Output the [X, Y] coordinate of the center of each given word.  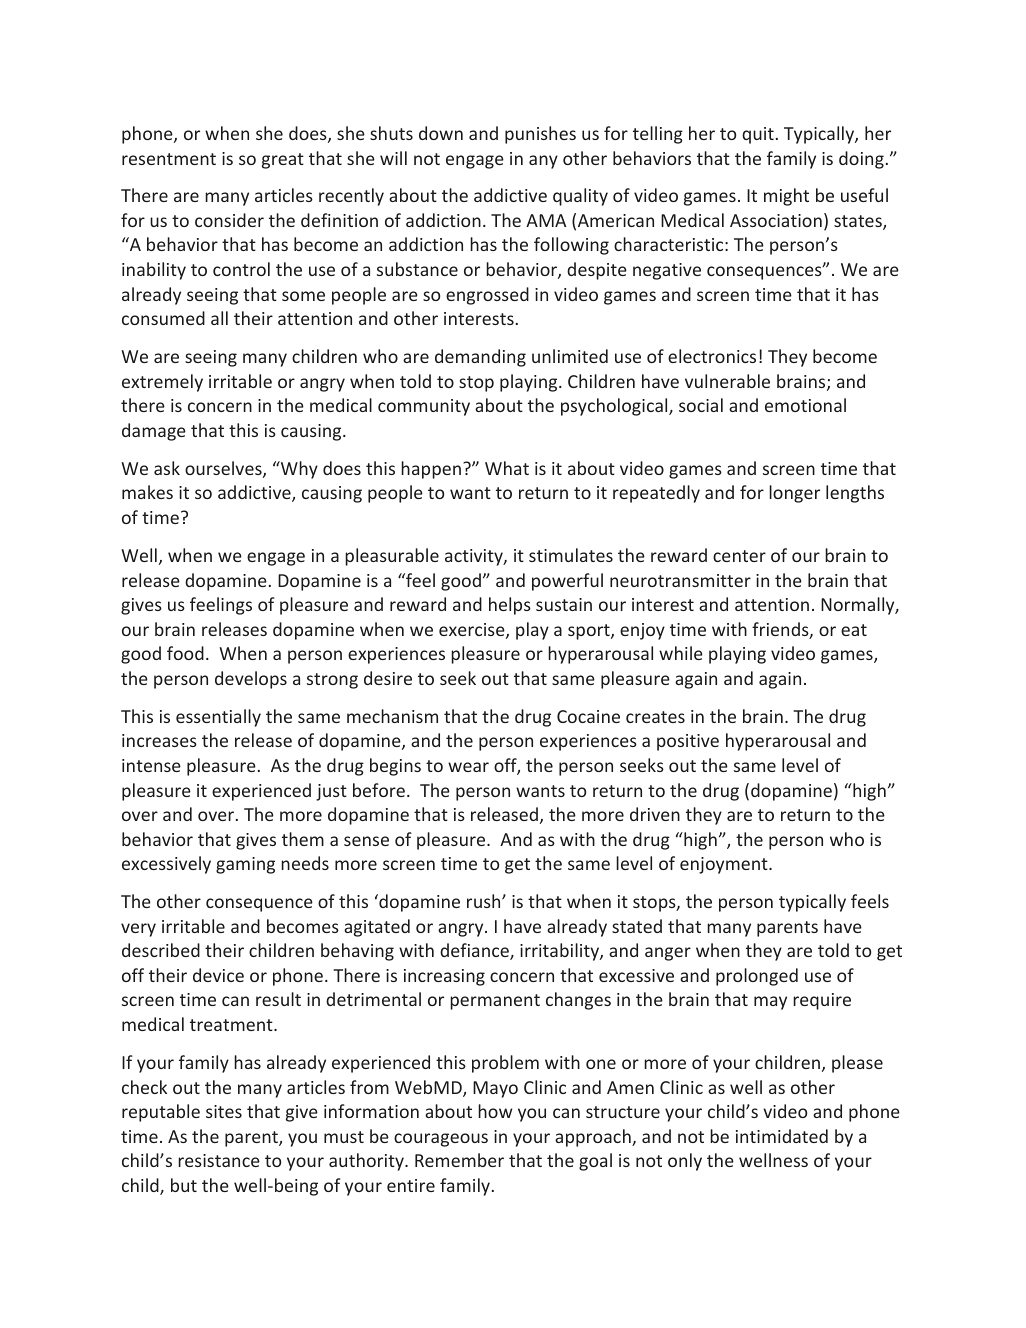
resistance [219, 1160]
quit [758, 135]
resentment [169, 159]
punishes [540, 135]
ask [167, 468]
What [507, 468]
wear [468, 767]
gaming [245, 865]
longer [794, 494]
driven [655, 814]
